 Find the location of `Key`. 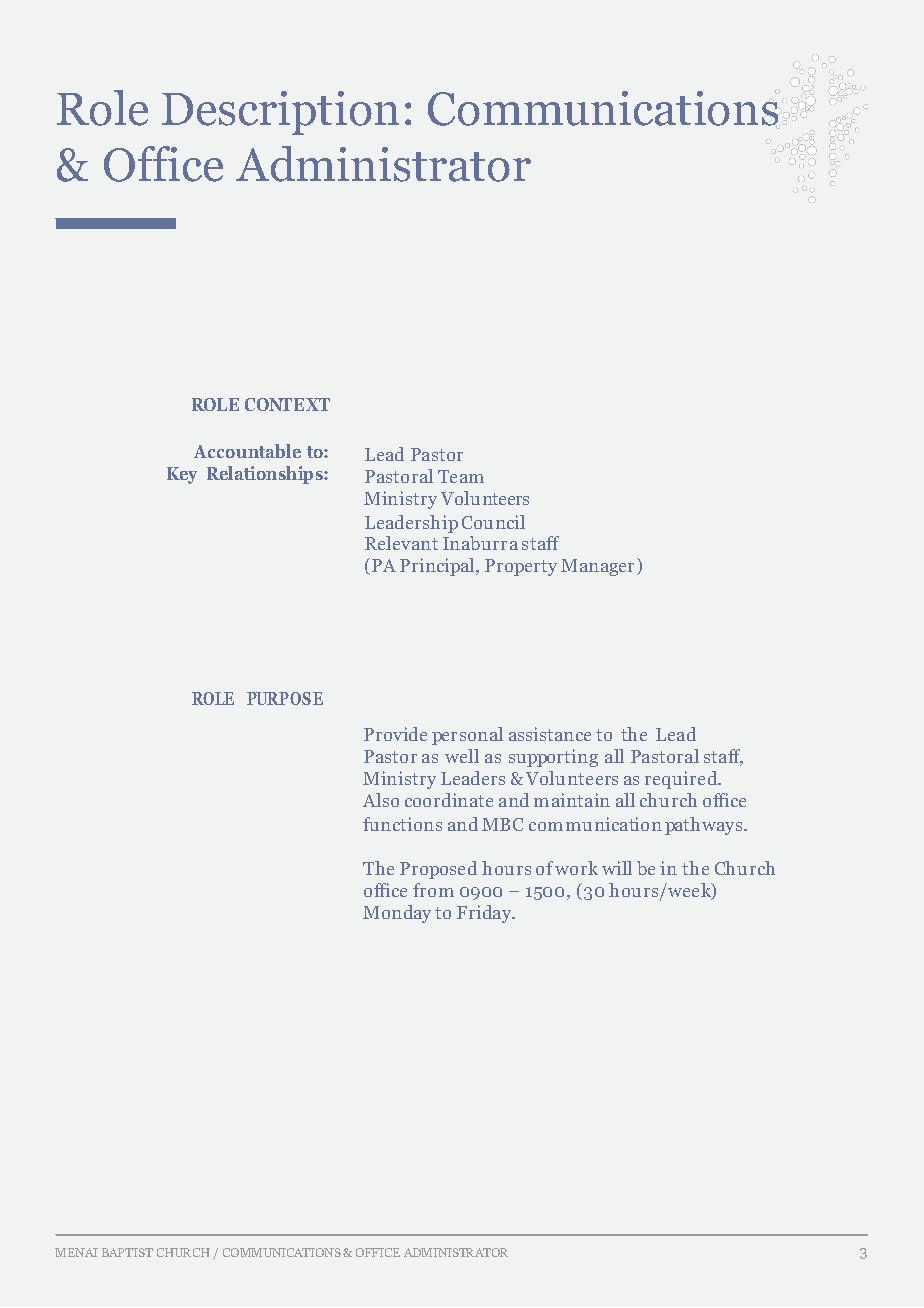

Key is located at coordinates (182, 475).
